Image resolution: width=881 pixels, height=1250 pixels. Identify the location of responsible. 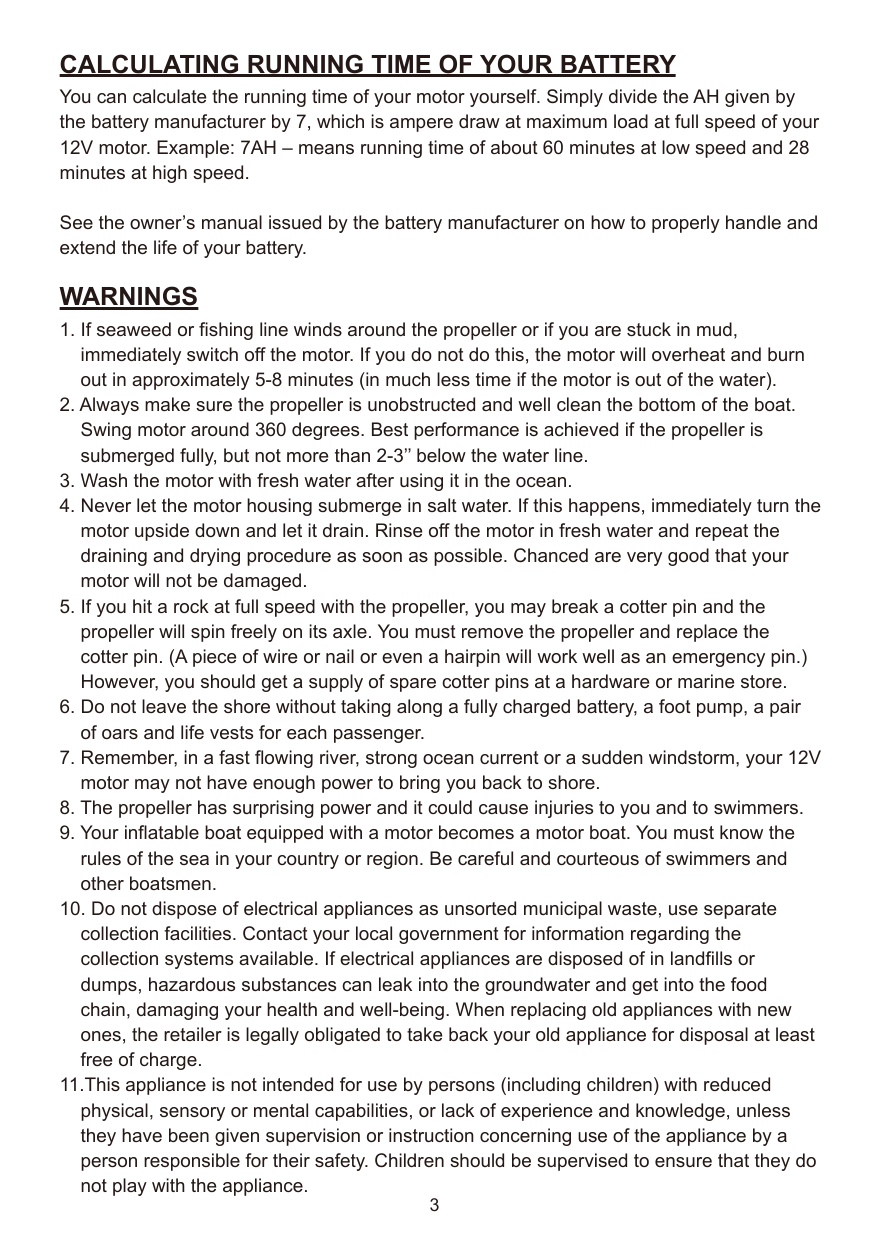
(192, 1162).
